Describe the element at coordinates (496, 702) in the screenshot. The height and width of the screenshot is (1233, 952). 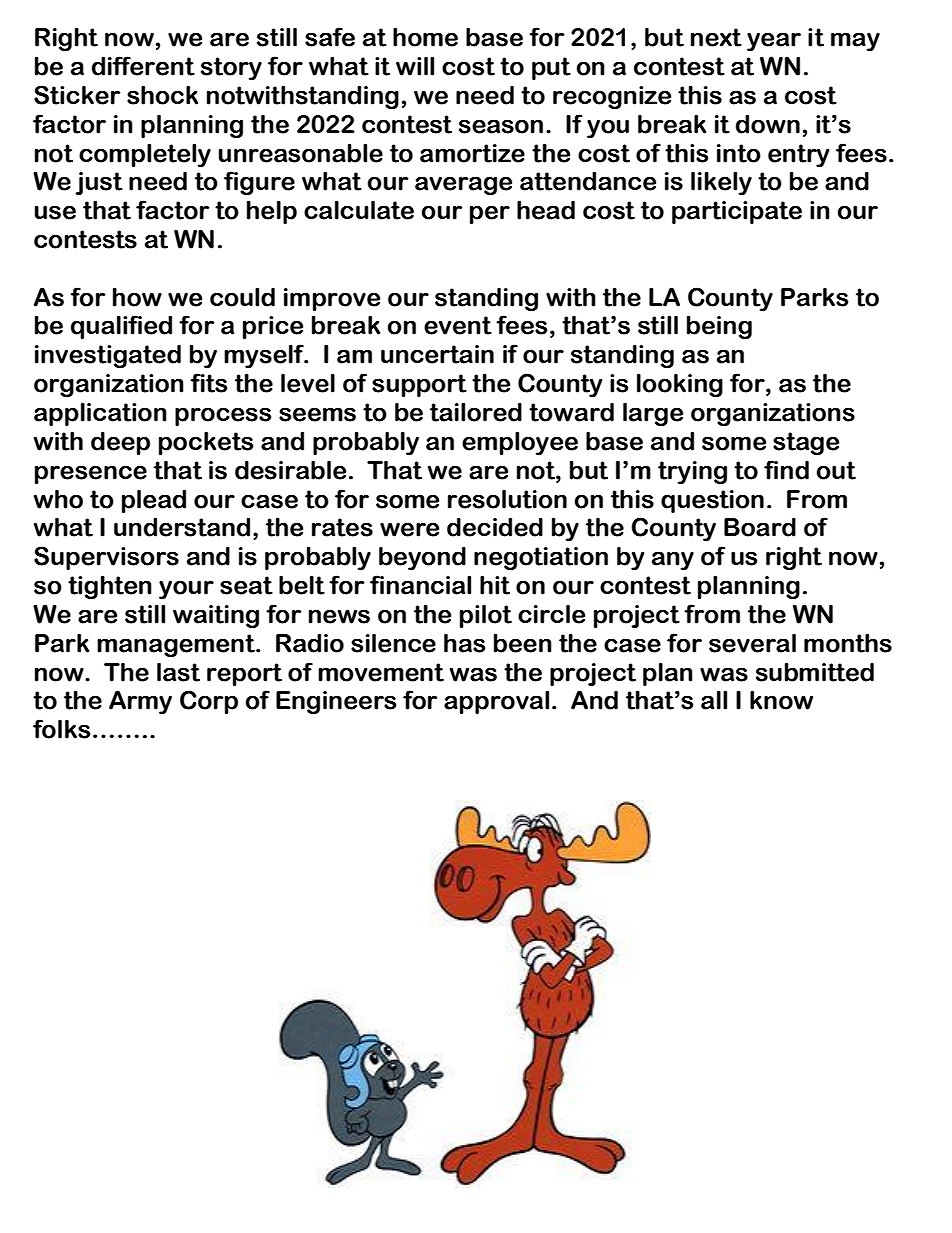
I see `approval` at that location.
